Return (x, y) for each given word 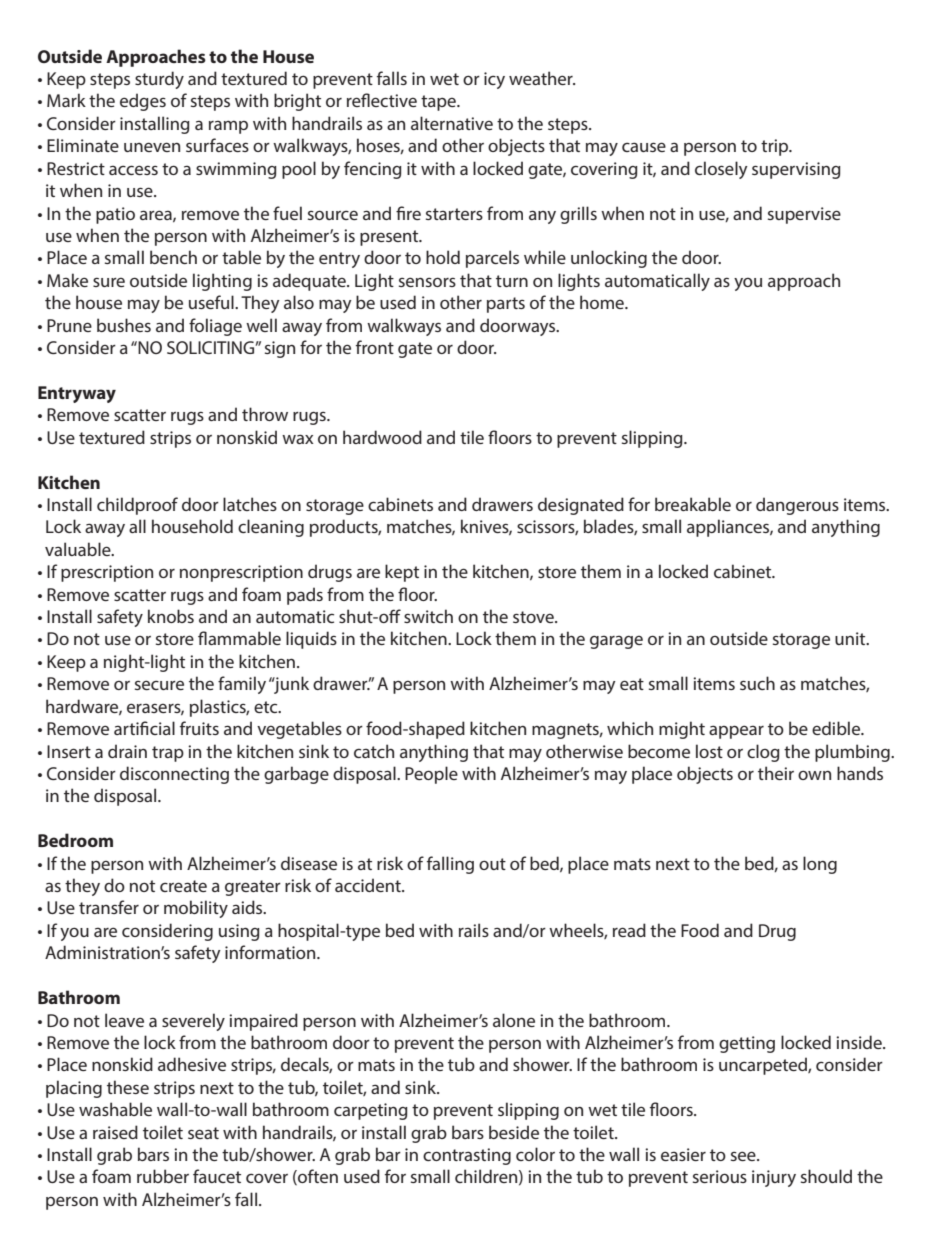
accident (369, 885)
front (375, 347)
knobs (171, 616)
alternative (452, 123)
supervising (796, 170)
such (757, 683)
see (744, 1156)
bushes (124, 325)
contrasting (467, 1156)
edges (143, 102)
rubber (163, 1176)
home (603, 302)
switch (428, 616)
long (820, 865)
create (183, 886)
